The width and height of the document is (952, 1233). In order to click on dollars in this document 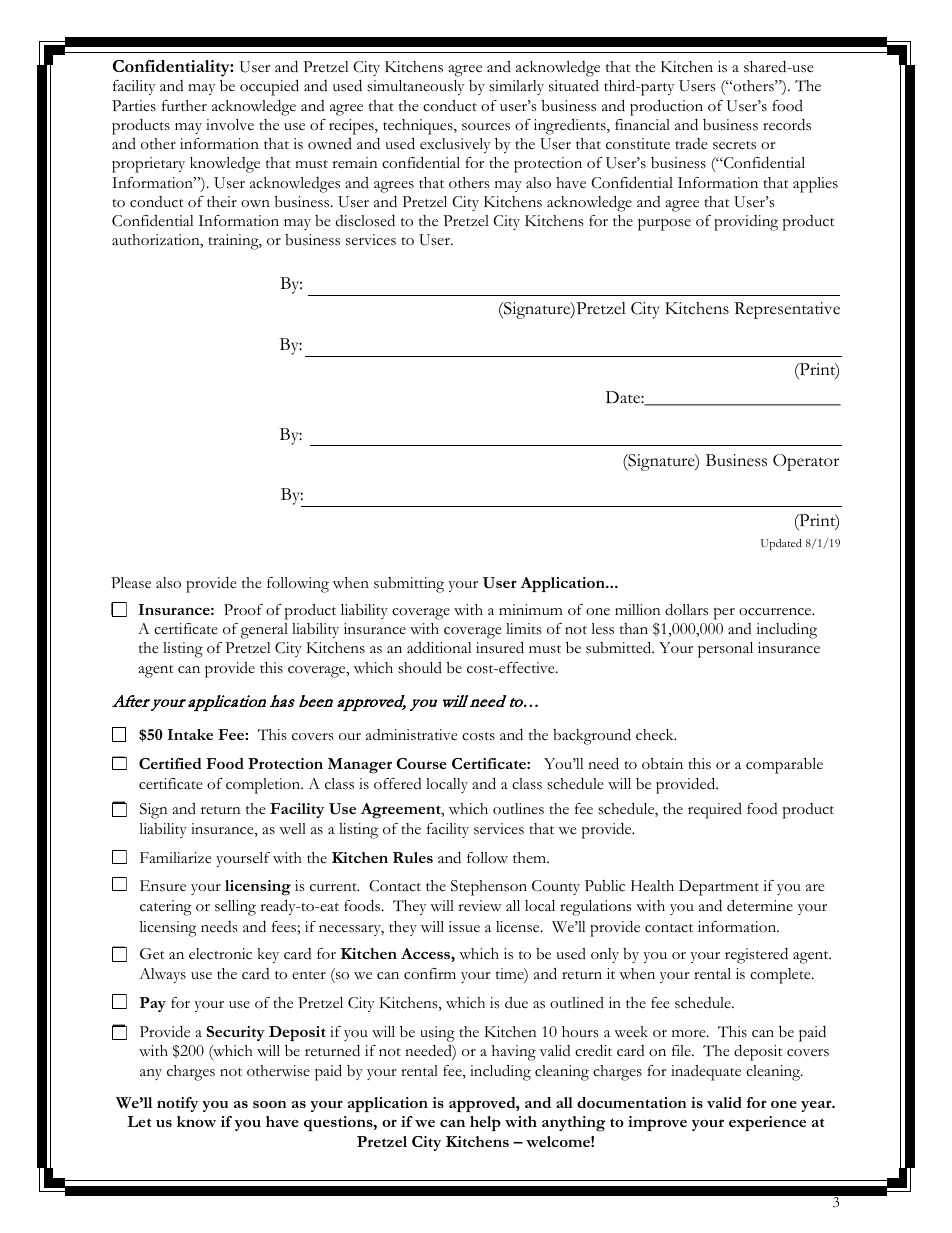, I will do `click(686, 610)`.
